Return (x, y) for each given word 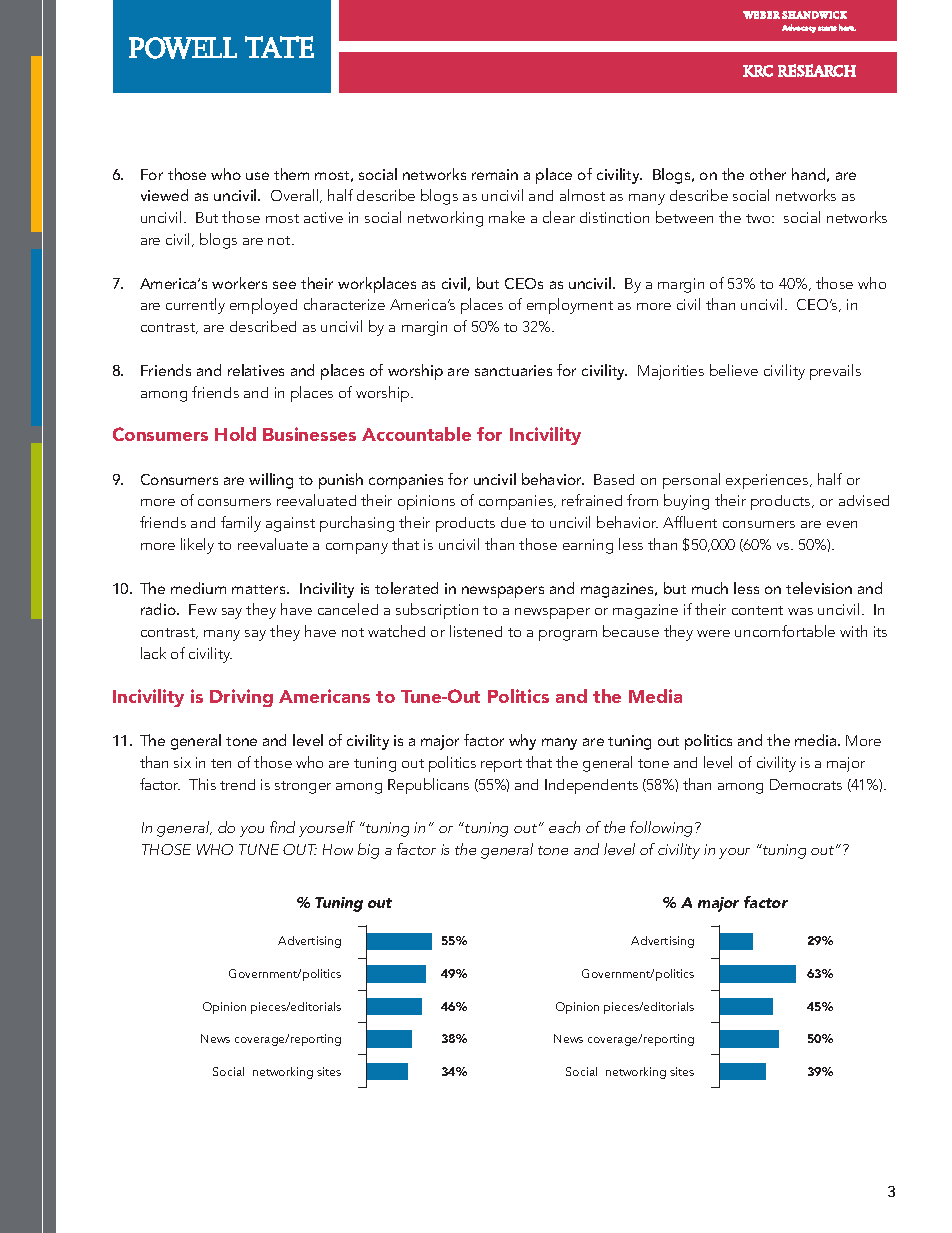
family (241, 524)
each (564, 827)
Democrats (806, 784)
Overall (296, 196)
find (282, 827)
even (842, 524)
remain (495, 174)
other (768, 174)
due (513, 522)
